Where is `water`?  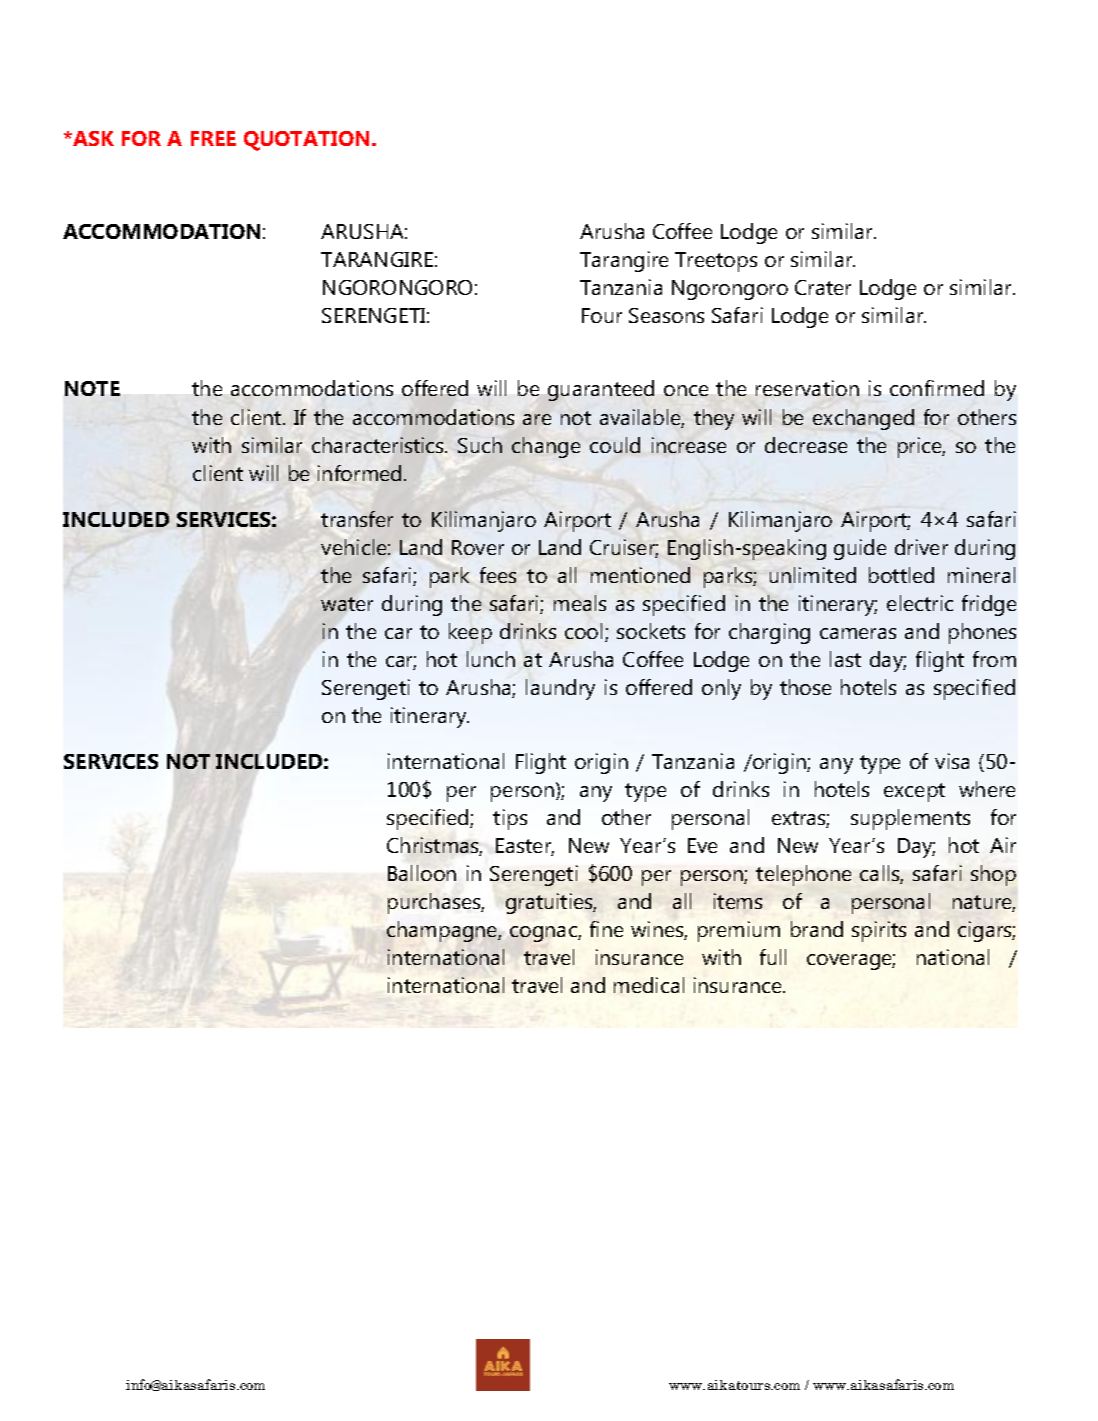
water is located at coordinates (347, 604).
